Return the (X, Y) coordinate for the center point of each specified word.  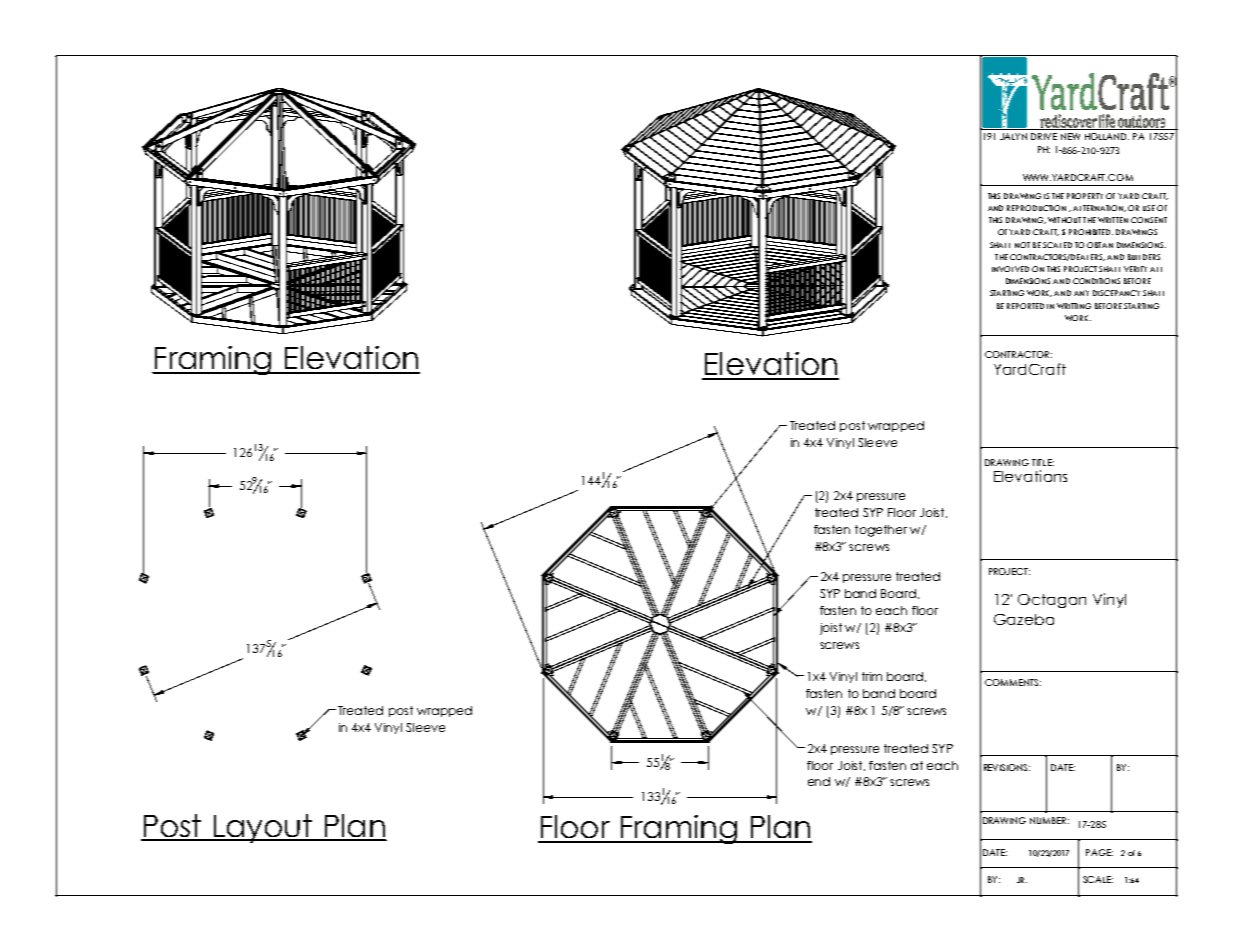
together (881, 531)
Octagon (1052, 601)
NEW (1070, 136)
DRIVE (1044, 136)
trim (872, 676)
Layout (263, 828)
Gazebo (1024, 619)
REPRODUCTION (1036, 208)
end (819, 781)
